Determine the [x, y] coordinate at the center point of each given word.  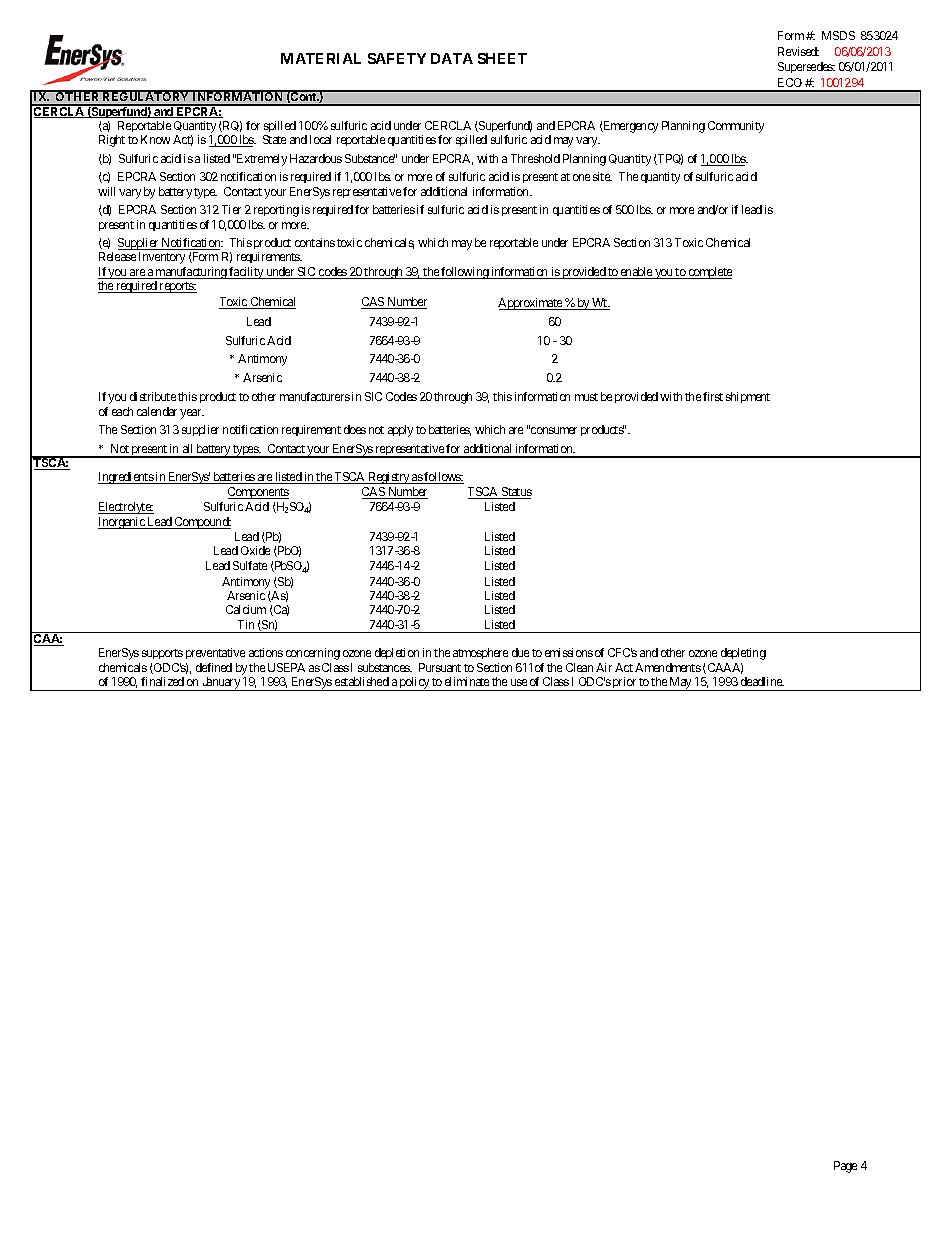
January [221, 684]
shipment [748, 397]
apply [400, 431]
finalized [162, 681]
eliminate [467, 681]
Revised [798, 51]
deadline [762, 681]
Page [845, 1167]
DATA [452, 58]
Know [155, 139]
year [192, 414]
